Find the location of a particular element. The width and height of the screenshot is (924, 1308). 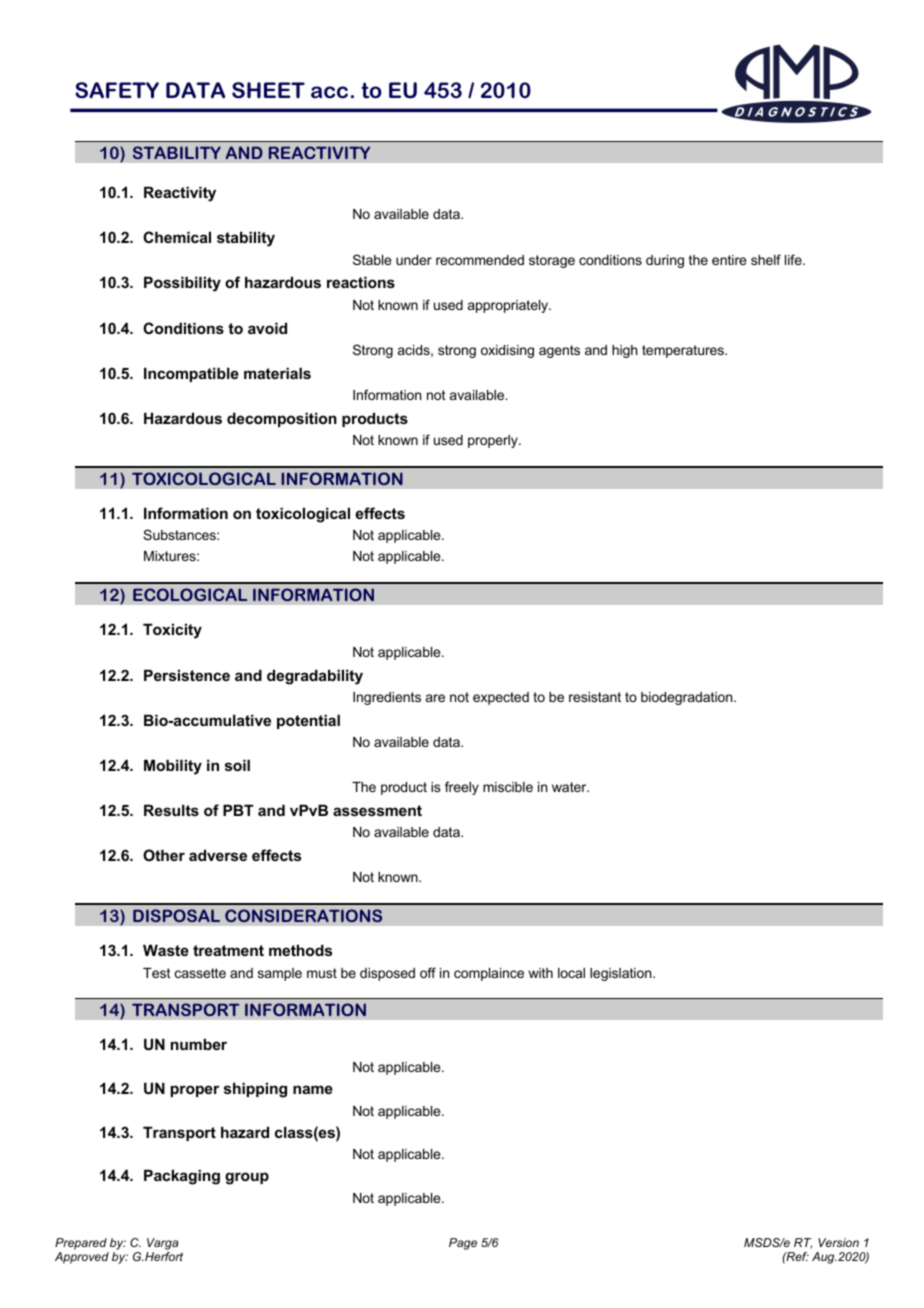

Other is located at coordinates (164, 855).
